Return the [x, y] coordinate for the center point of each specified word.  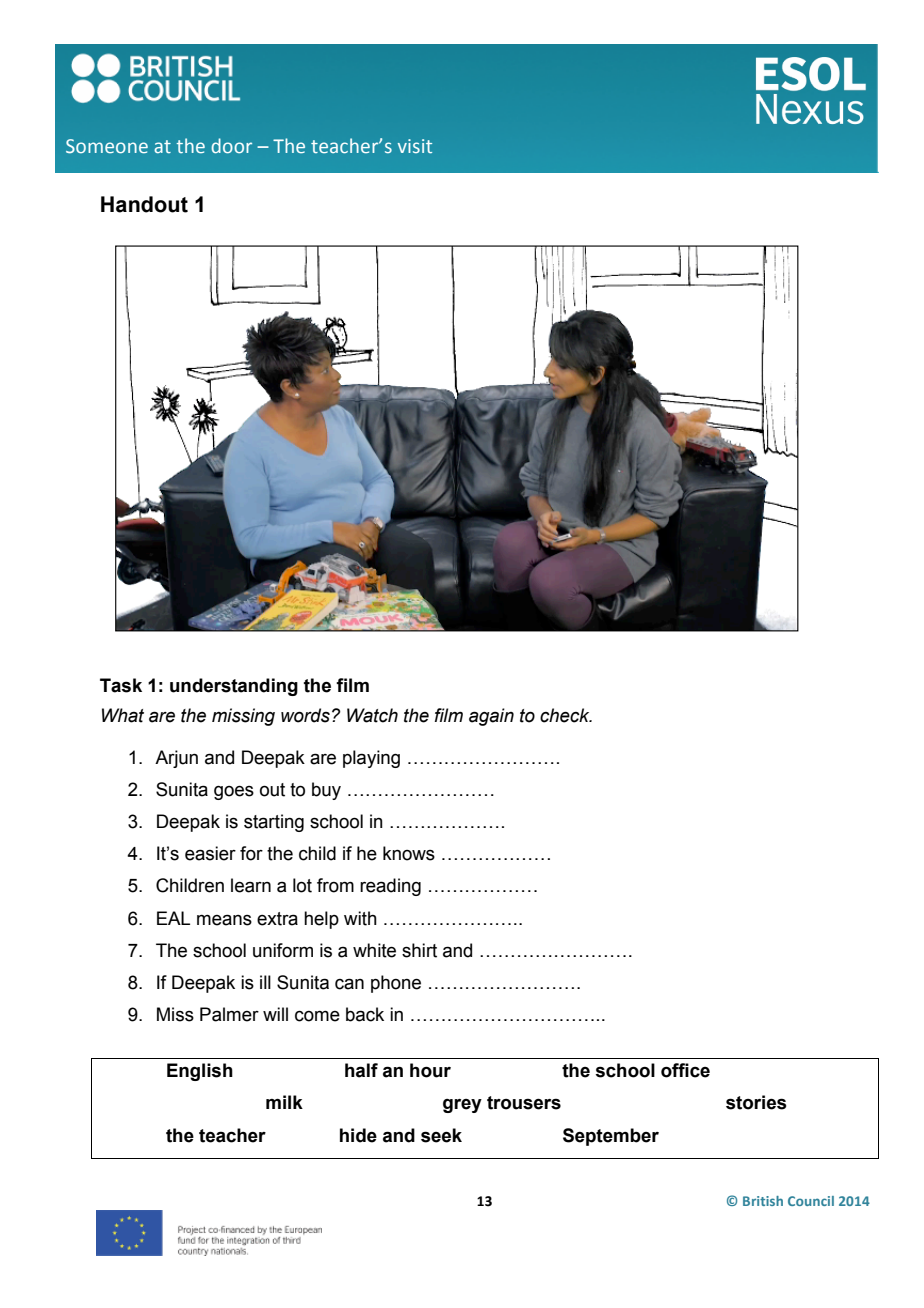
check [566, 715]
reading [390, 887]
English [200, 1072]
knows [409, 853]
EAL [173, 918]
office [685, 1070]
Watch [372, 715]
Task [121, 685]
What [123, 715]
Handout [144, 204]
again [491, 717]
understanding [234, 687]
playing [371, 759]
